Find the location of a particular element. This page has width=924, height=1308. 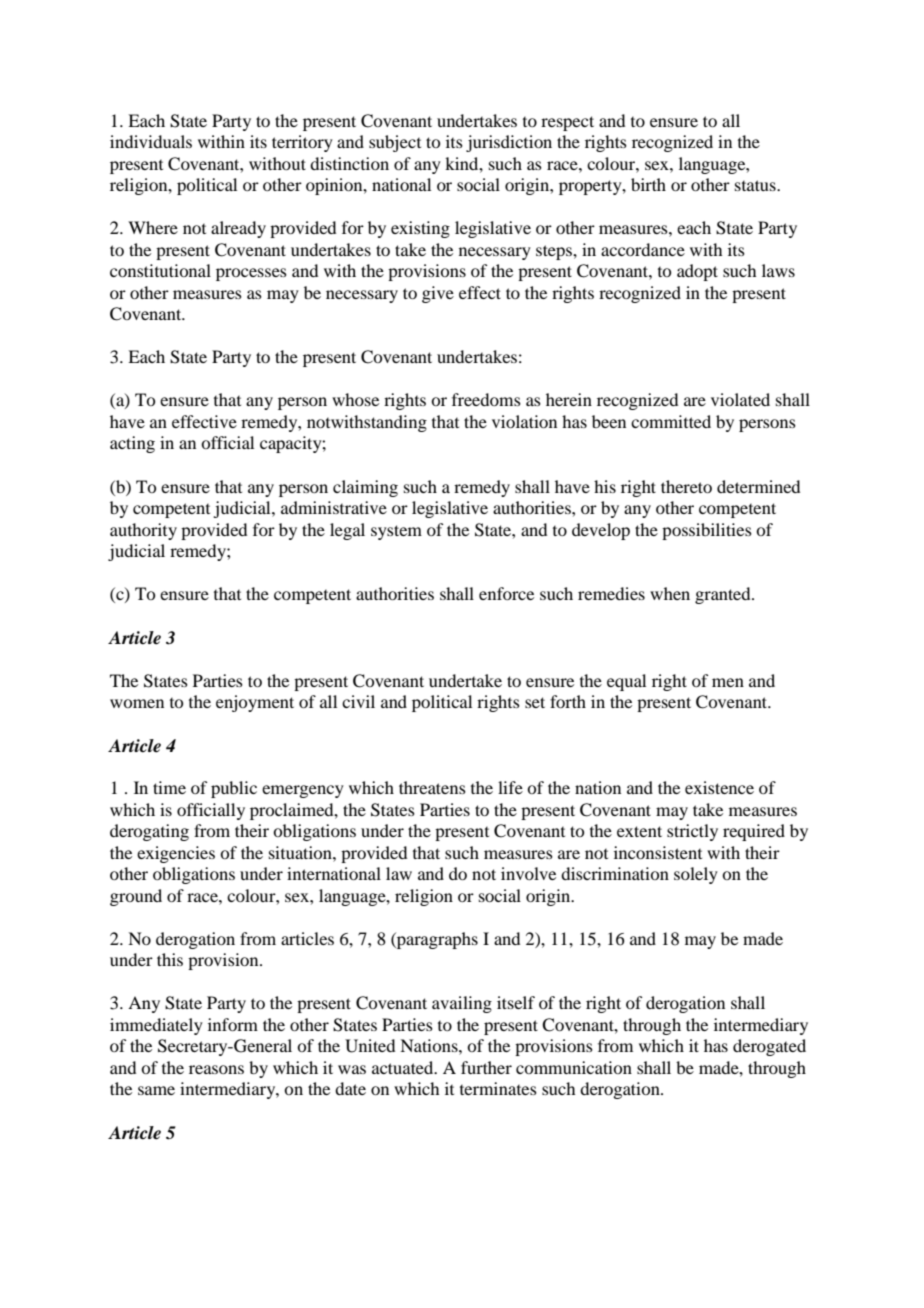

further is located at coordinates (486, 1067).
